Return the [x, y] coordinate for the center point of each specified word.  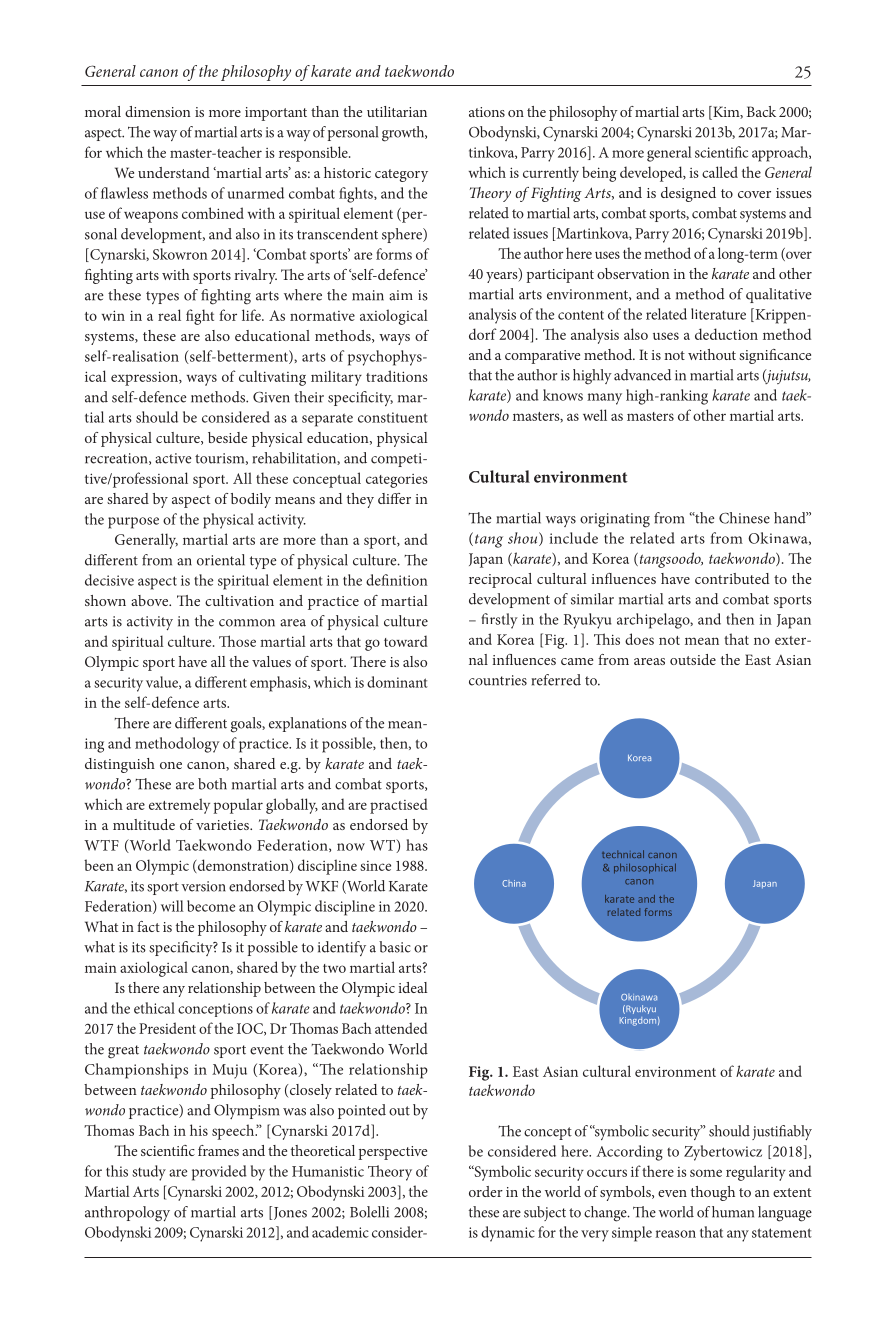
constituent [393, 417]
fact [148, 926]
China [514, 883]
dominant [397, 682]
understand [174, 172]
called [720, 172]
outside [693, 659]
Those [237, 641]
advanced [642, 375]
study [149, 1173]
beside [227, 437]
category [401, 175]
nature [733, 1212]
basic [395, 947]
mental [545, 1213]
